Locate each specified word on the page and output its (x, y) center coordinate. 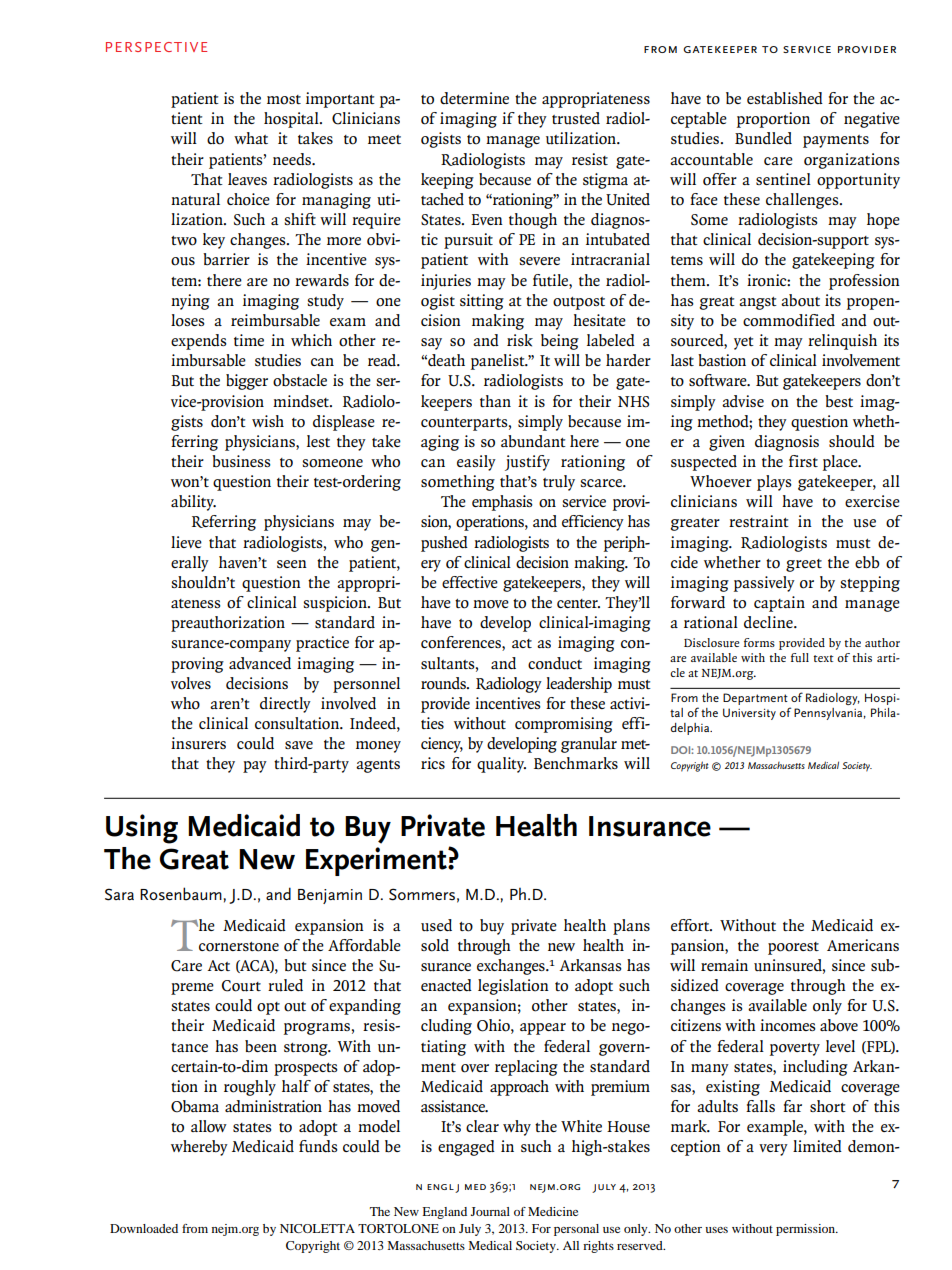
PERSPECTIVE (156, 47)
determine (474, 98)
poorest (793, 948)
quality (501, 765)
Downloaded (144, 1228)
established (785, 98)
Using (142, 829)
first (803, 461)
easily (476, 463)
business (241, 461)
